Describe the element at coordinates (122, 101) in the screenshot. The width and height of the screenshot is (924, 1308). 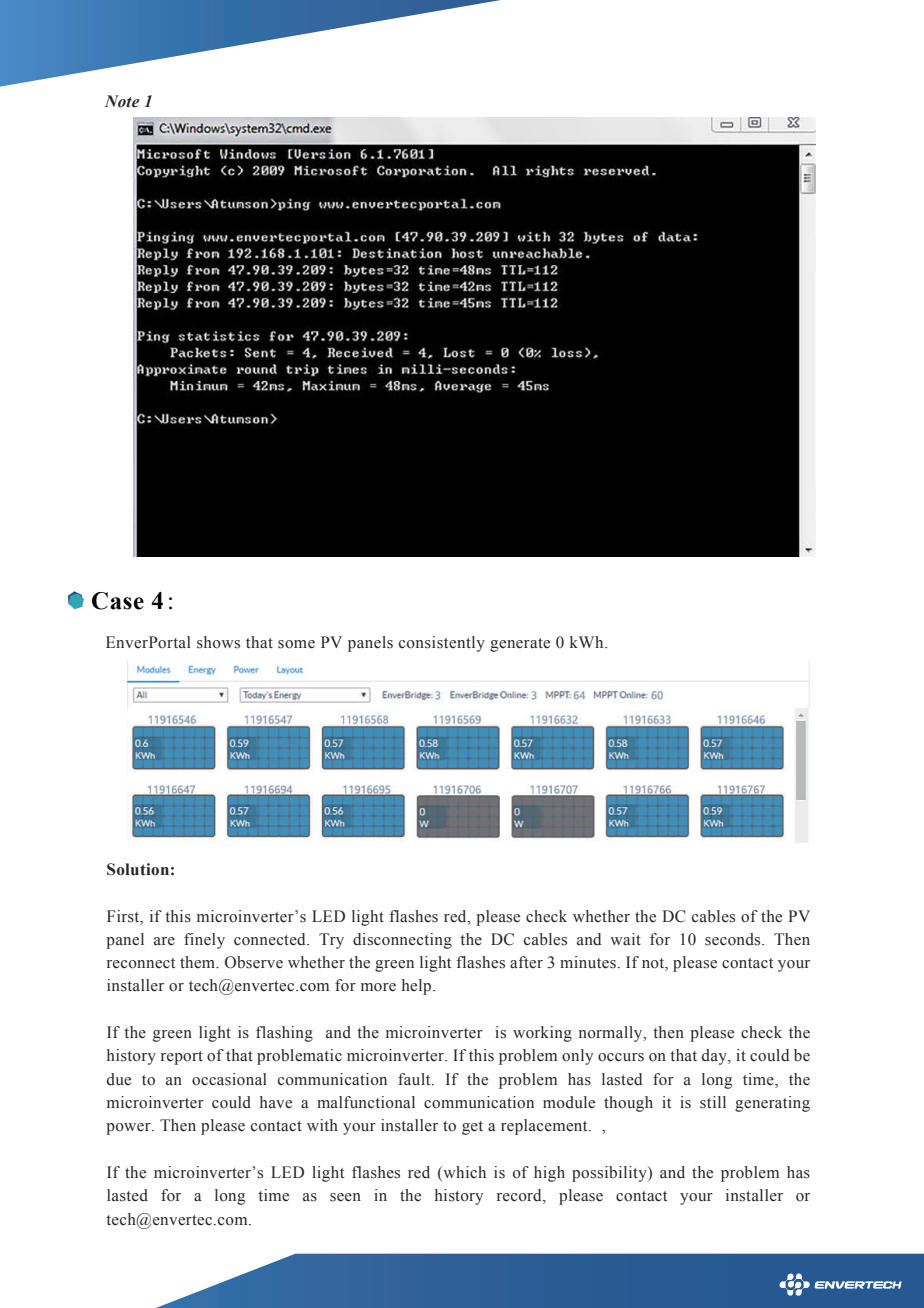
I see `Note` at that location.
